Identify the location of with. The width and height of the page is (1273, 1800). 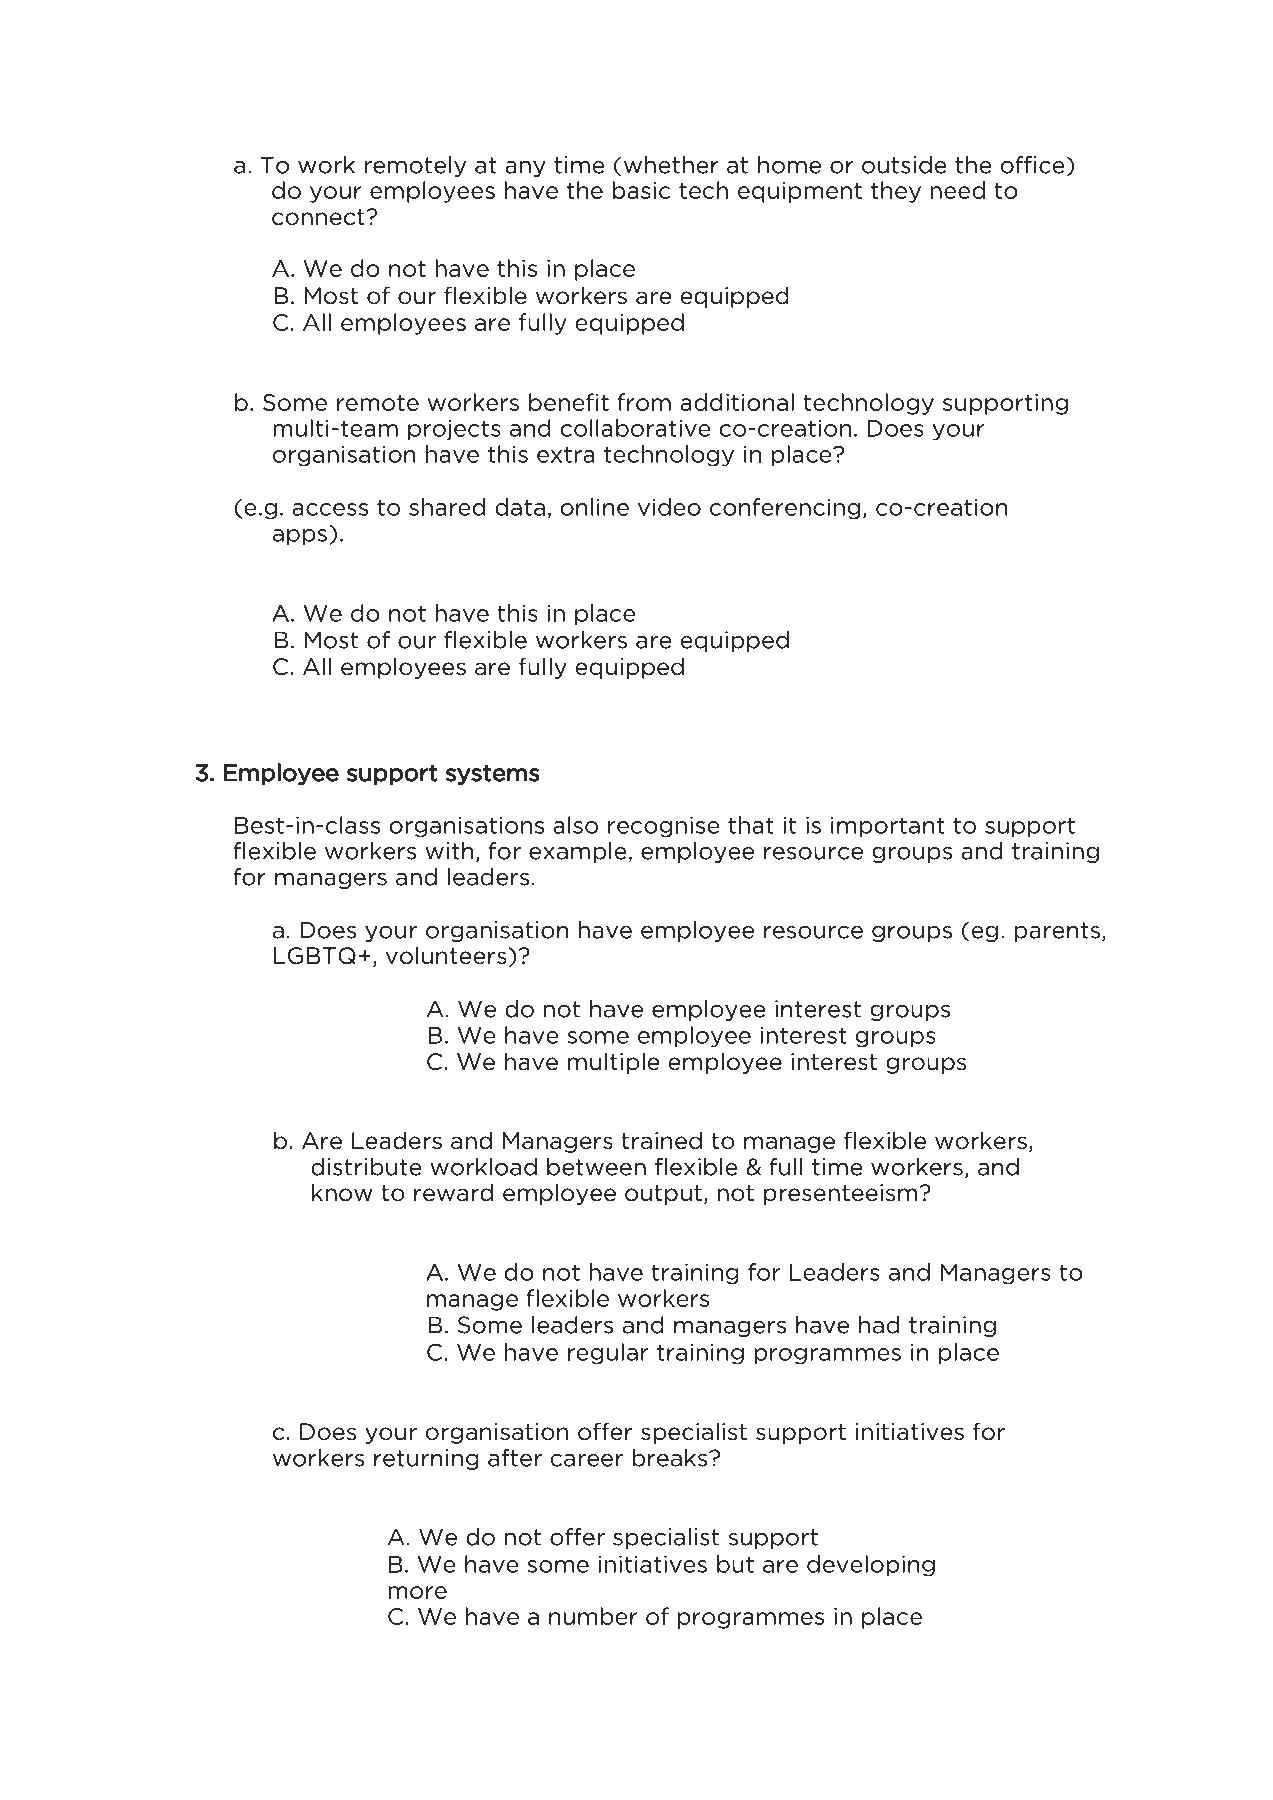
(449, 851).
